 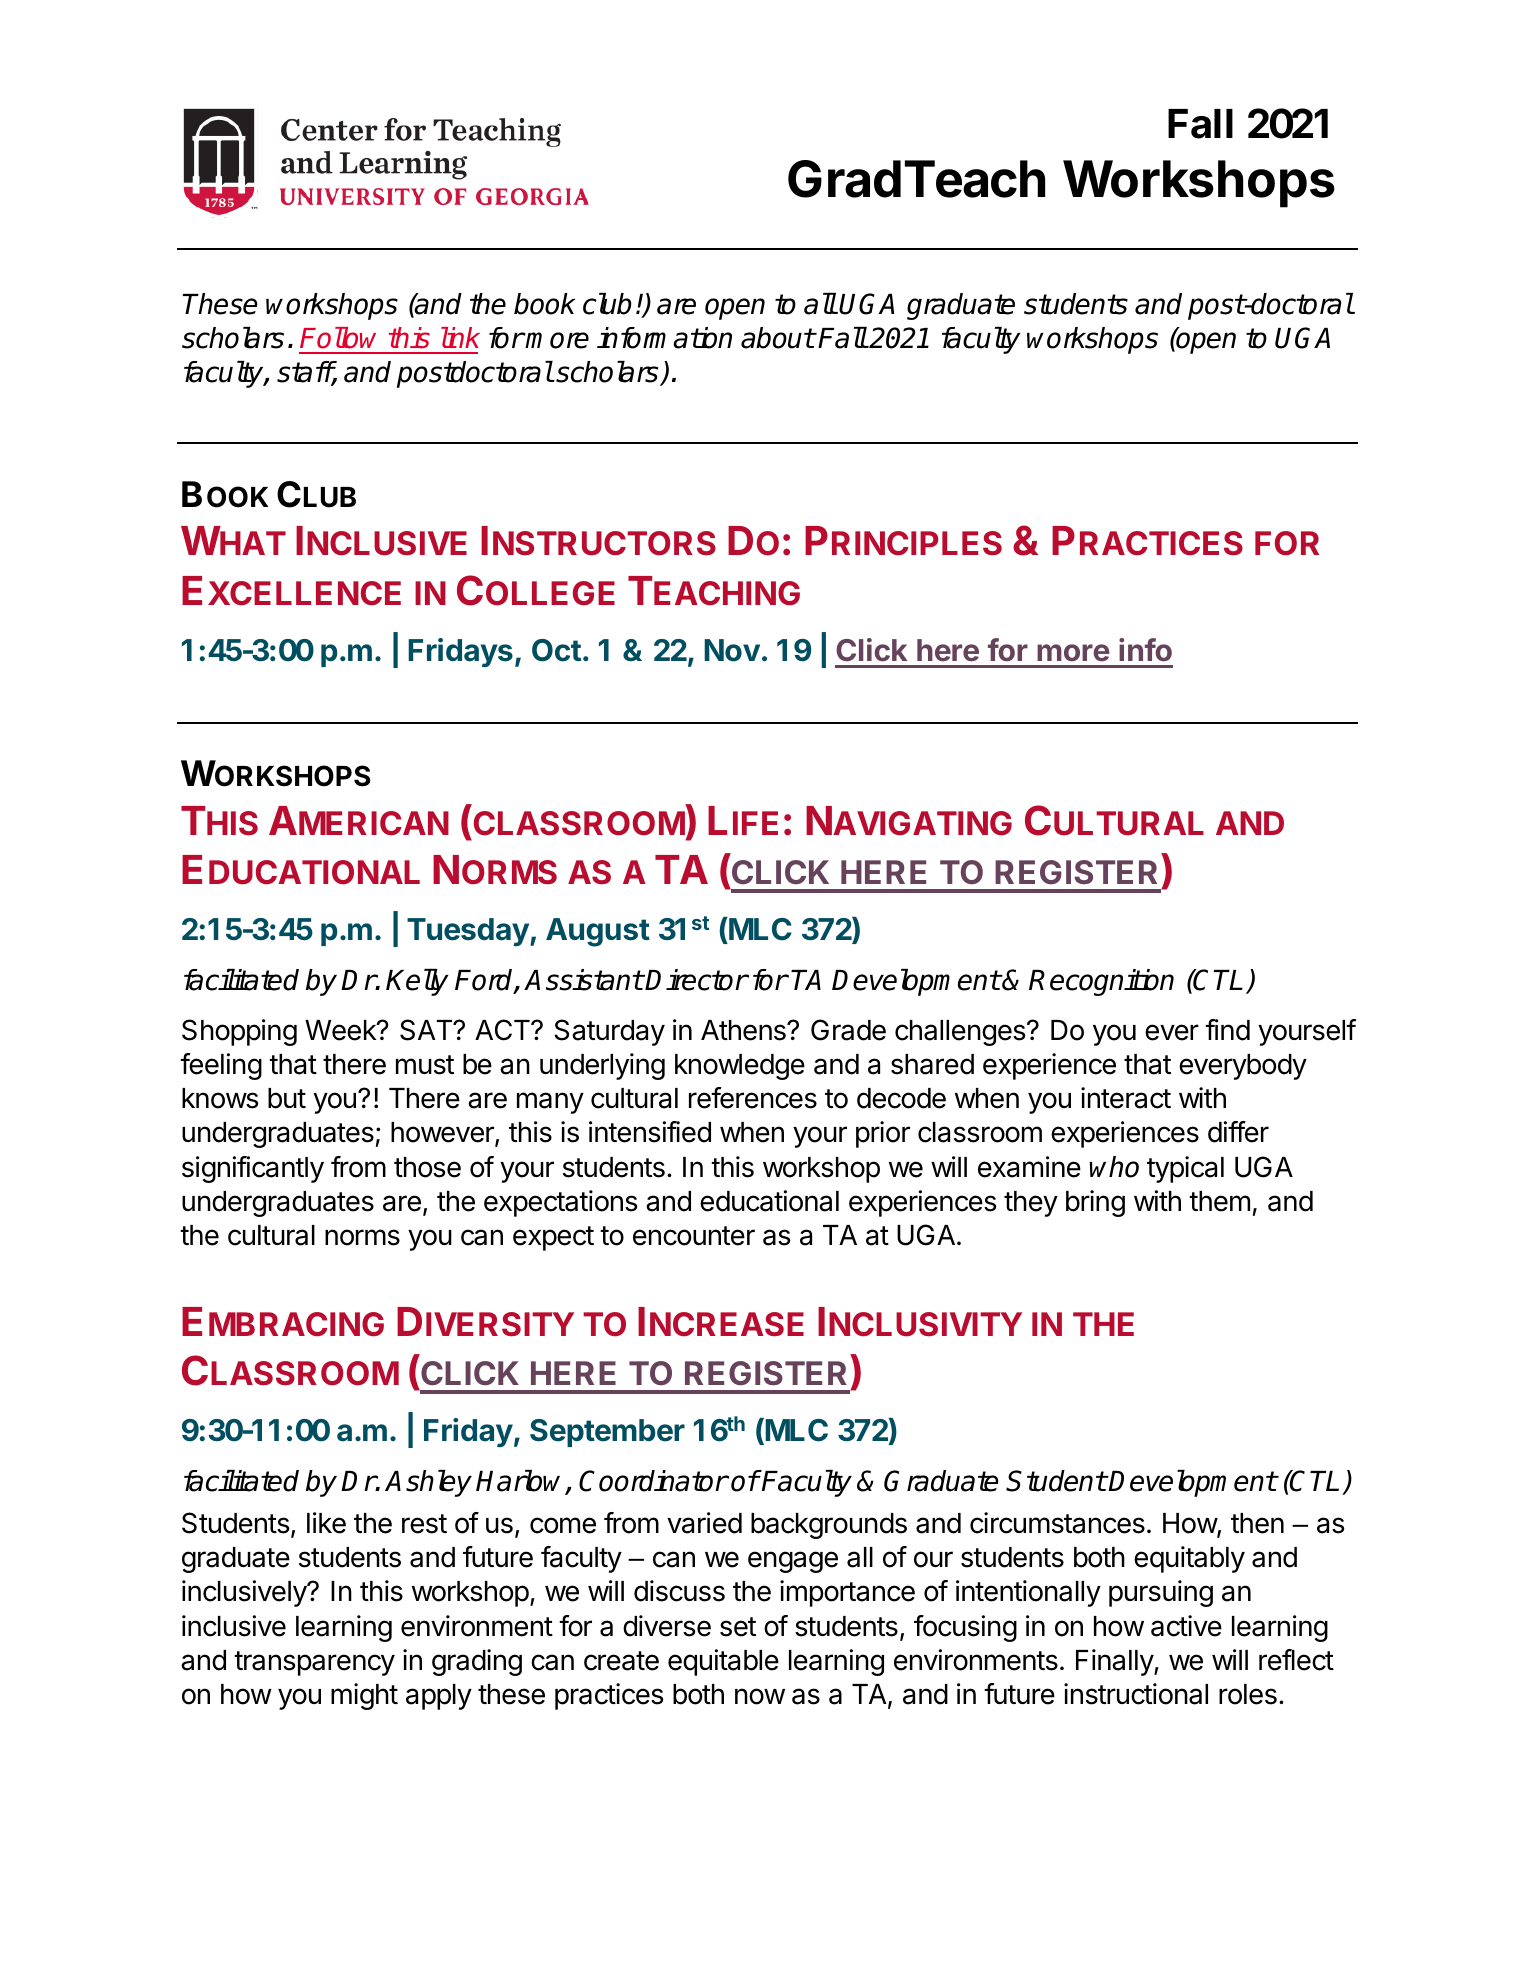 What do you see at coordinates (607, 1433) in the screenshot?
I see `September` at bounding box center [607, 1433].
